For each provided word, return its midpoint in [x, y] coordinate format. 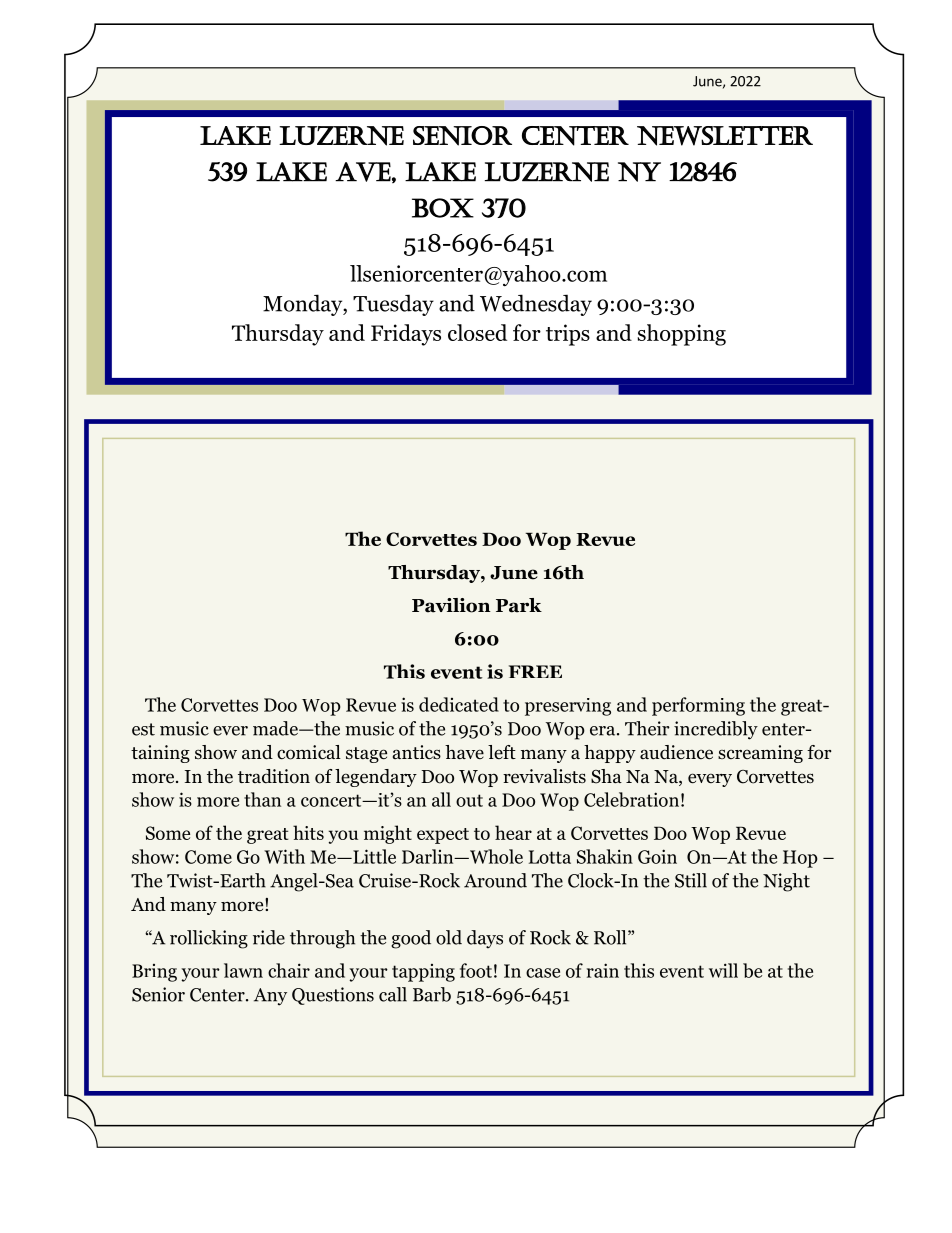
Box [443, 208]
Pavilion [451, 605]
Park [519, 605]
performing [698, 706]
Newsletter [725, 136]
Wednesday [536, 305]
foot [476, 970]
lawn [243, 970]
